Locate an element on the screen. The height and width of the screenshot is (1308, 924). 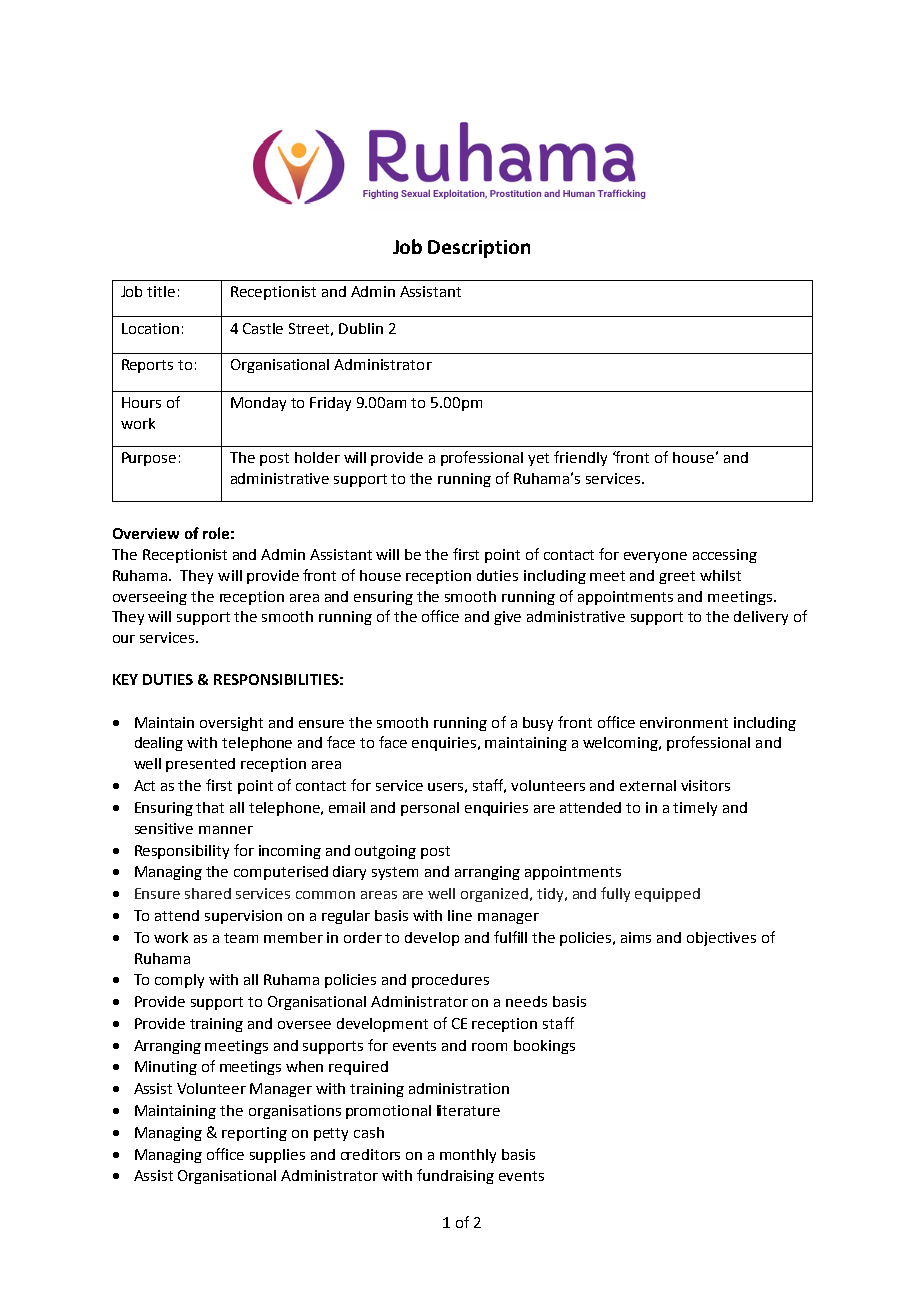
oversight is located at coordinates (231, 724).
